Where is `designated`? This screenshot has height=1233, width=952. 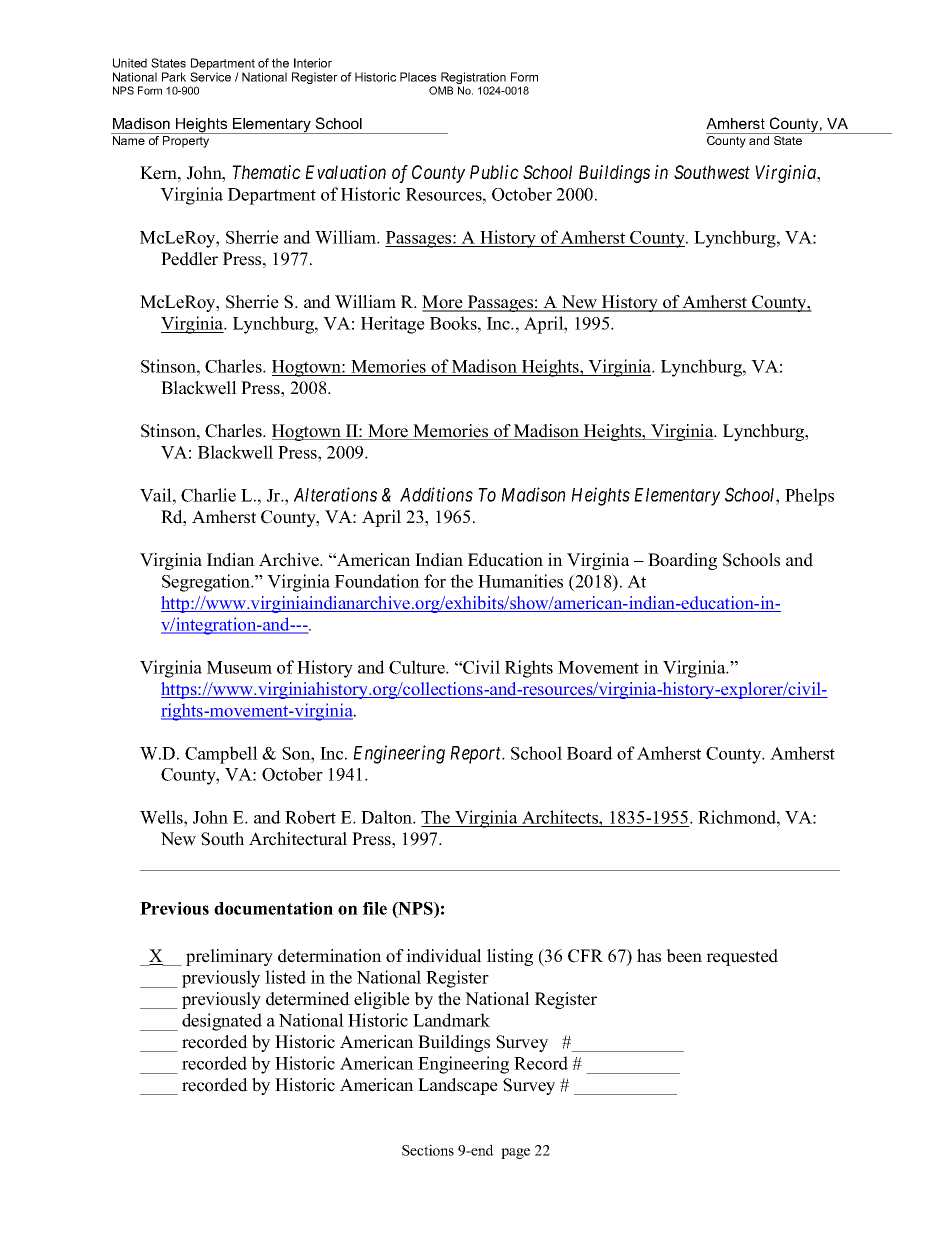 designated is located at coordinates (222, 1022).
